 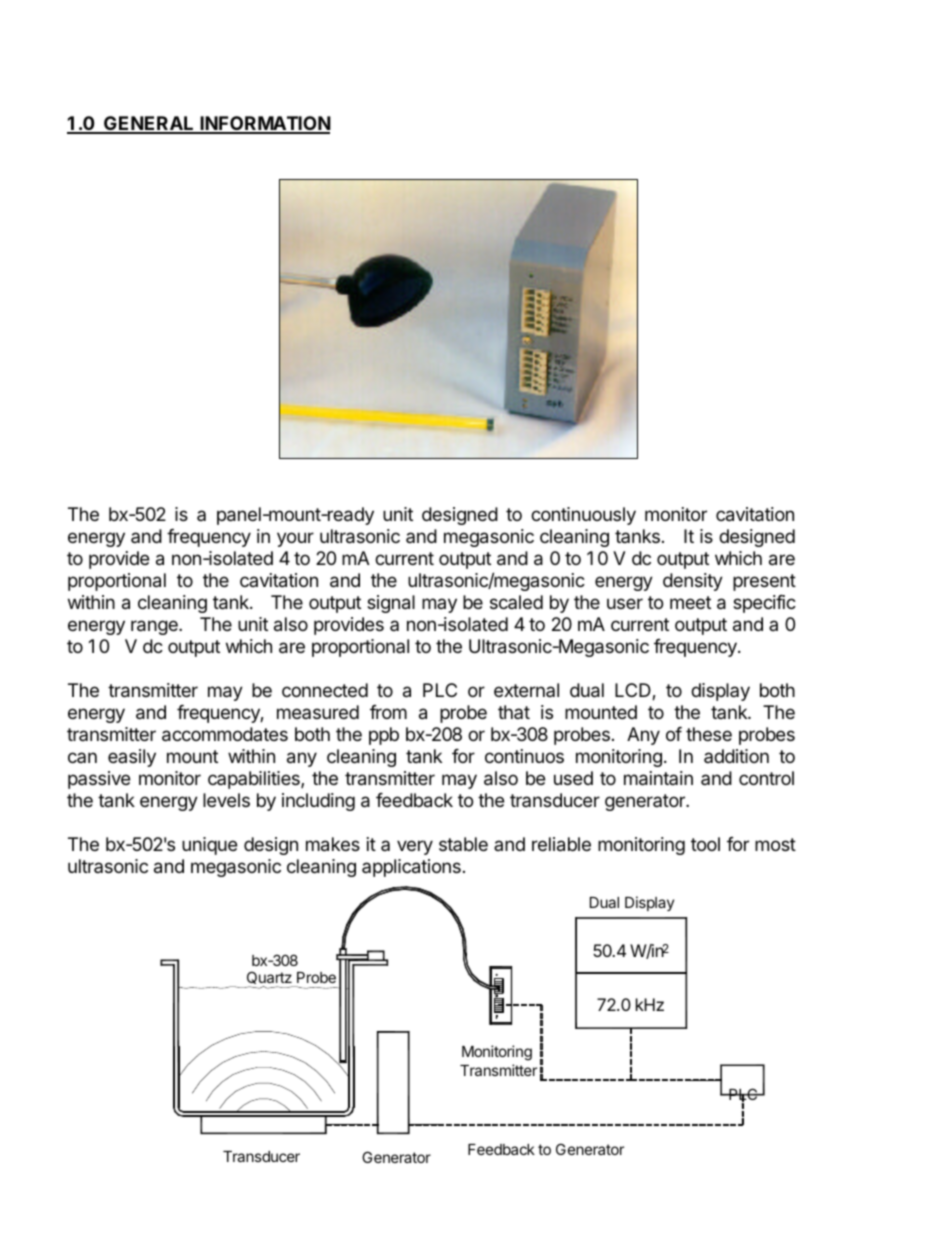 I want to click on GENERAL, so click(x=149, y=124).
